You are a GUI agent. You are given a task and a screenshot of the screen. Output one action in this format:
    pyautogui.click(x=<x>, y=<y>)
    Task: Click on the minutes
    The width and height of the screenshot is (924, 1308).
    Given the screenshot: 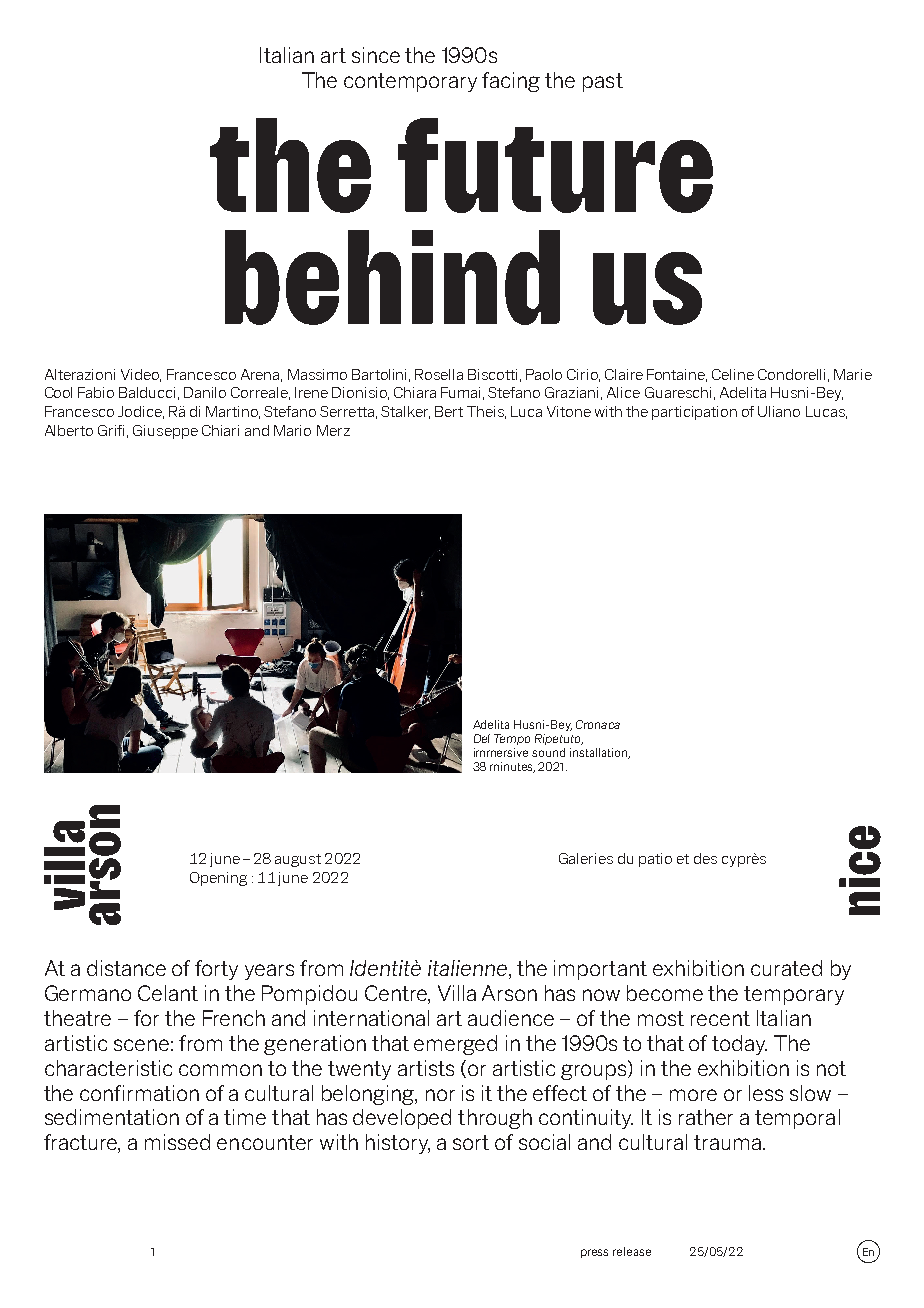 What is the action you would take?
    pyautogui.click(x=512, y=767)
